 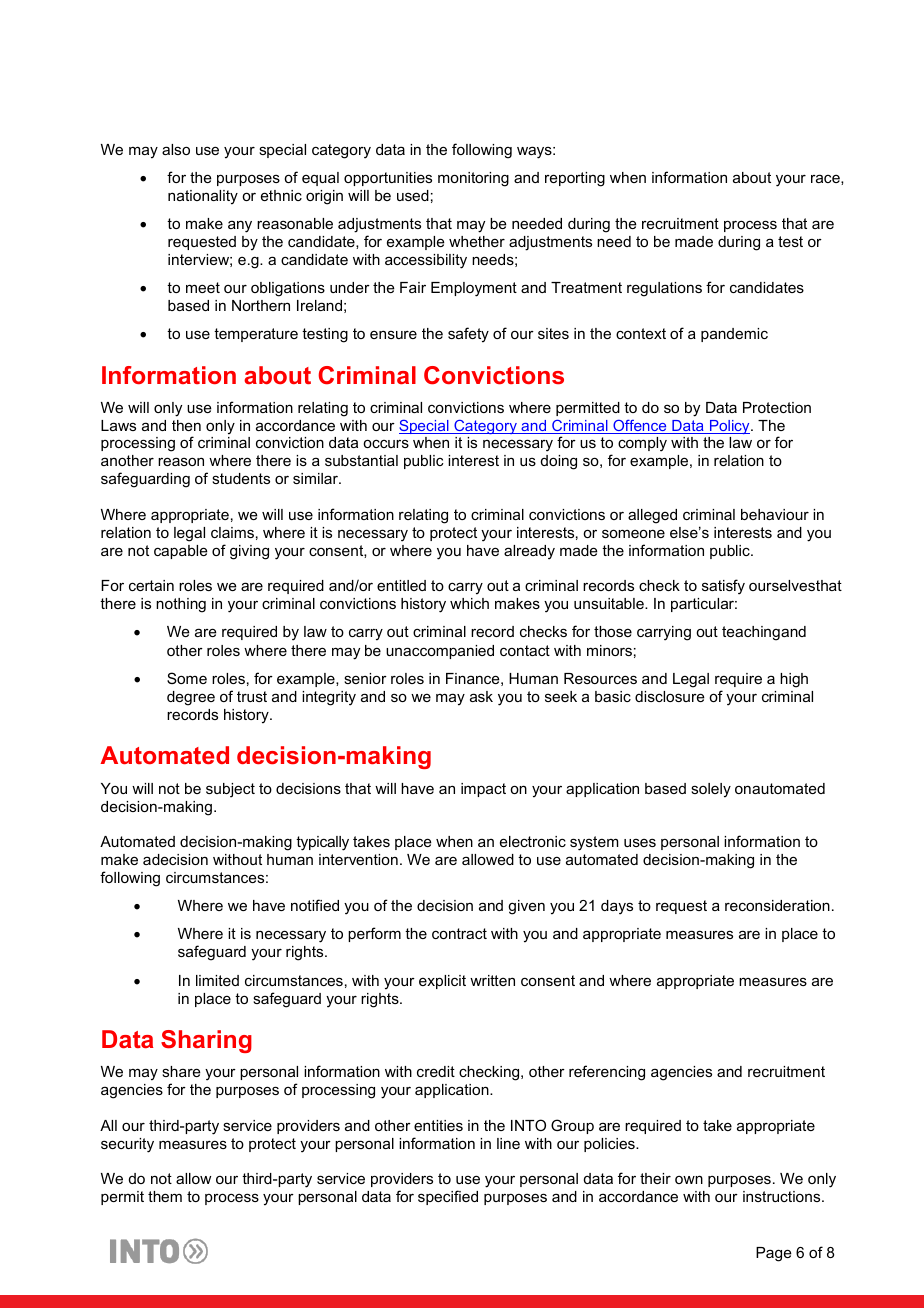 What do you see at coordinates (448, 1197) in the screenshot?
I see `specified` at bounding box center [448, 1197].
